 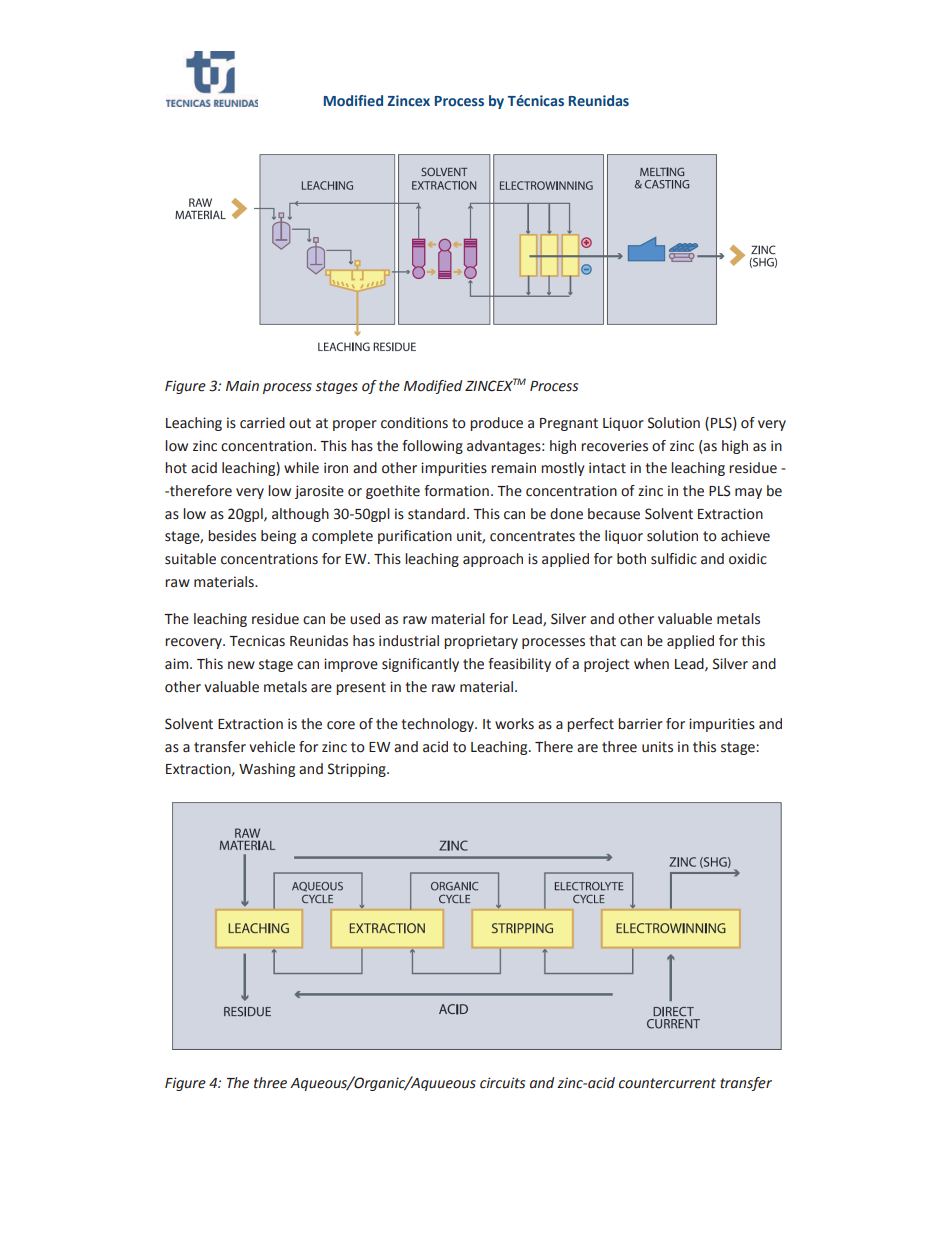 What do you see at coordinates (640, 724) in the screenshot?
I see `barrier` at bounding box center [640, 724].
